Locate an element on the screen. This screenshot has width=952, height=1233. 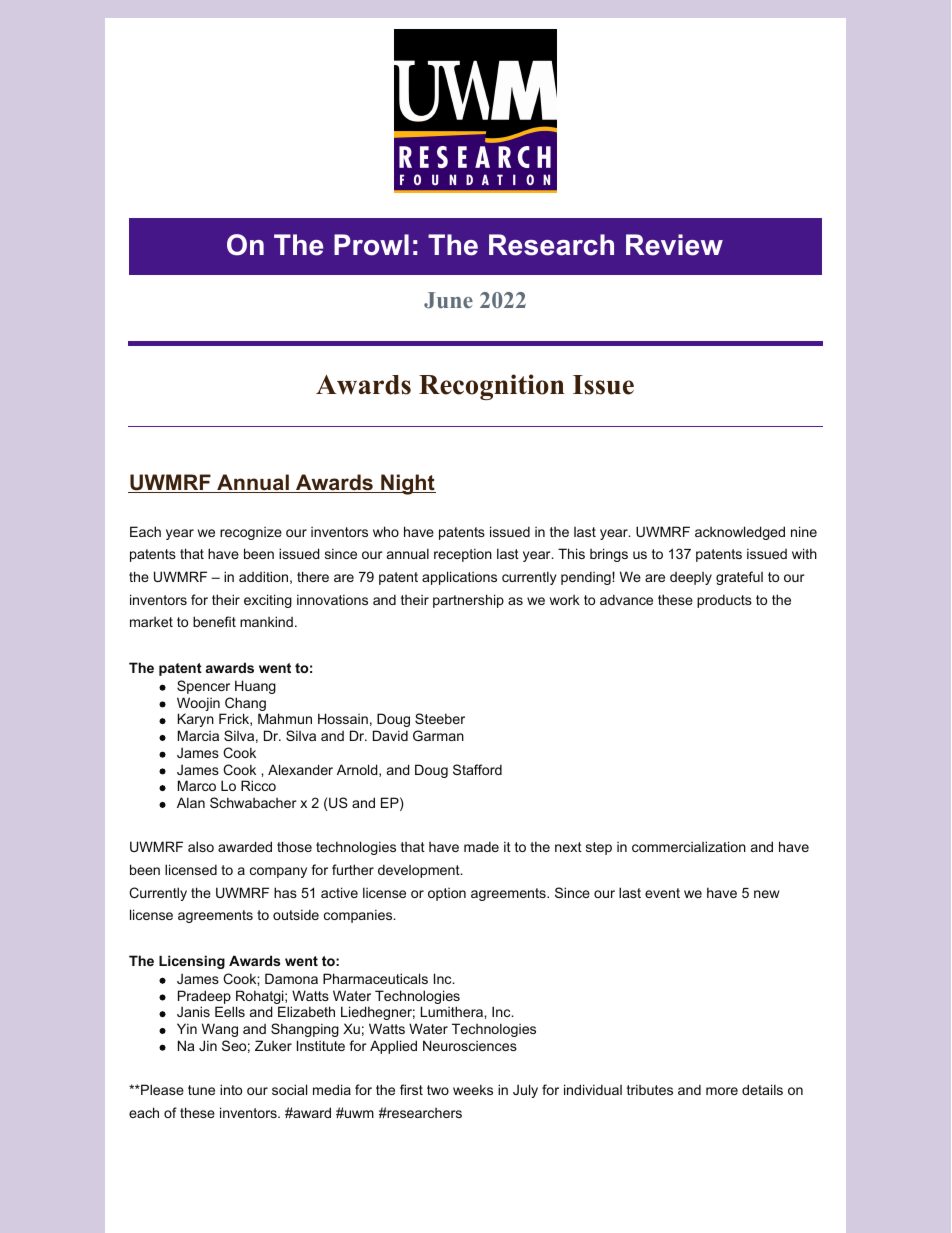
acknowledged is located at coordinates (740, 533).
